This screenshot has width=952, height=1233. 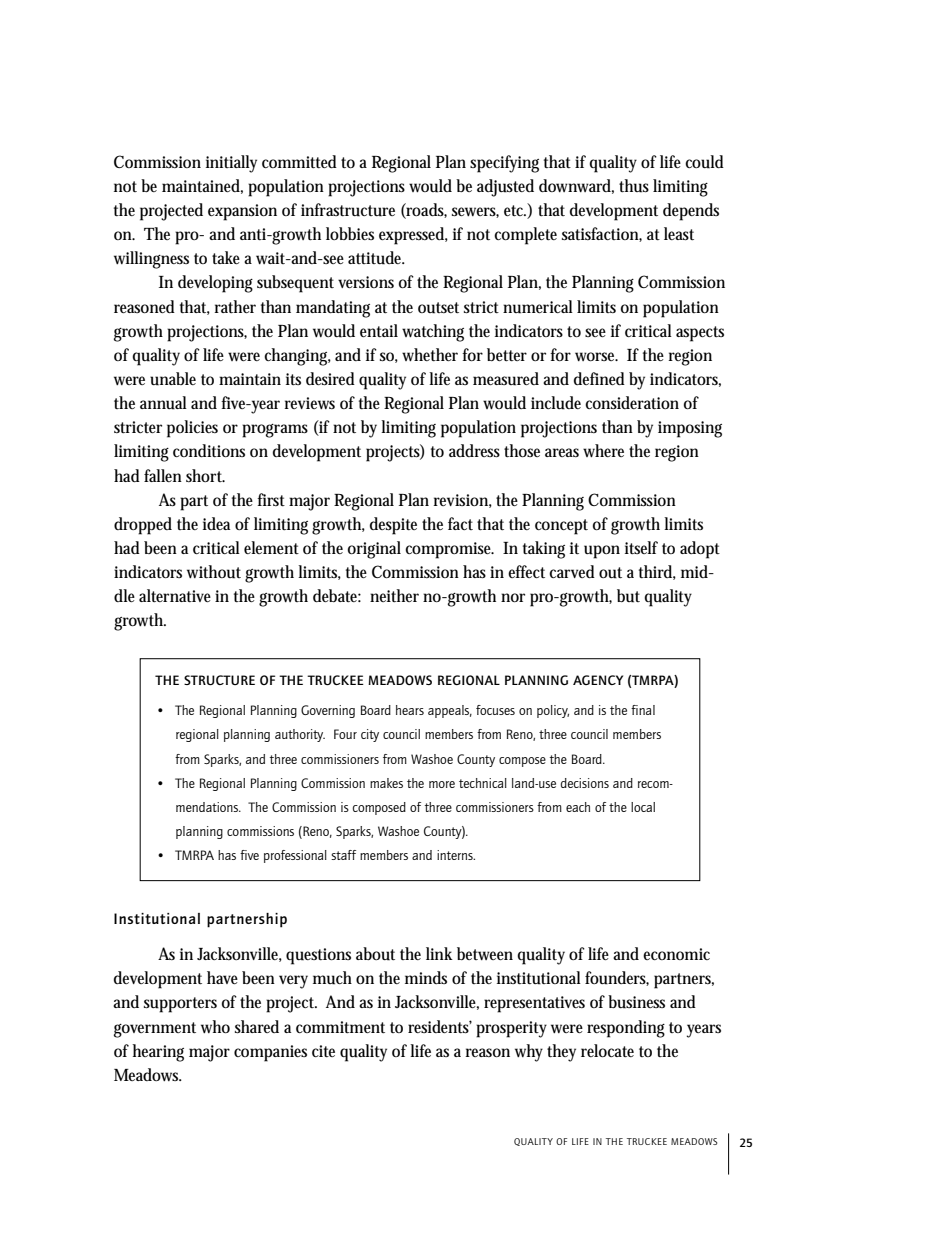 What do you see at coordinates (632, 403) in the screenshot?
I see `consideration` at bounding box center [632, 403].
